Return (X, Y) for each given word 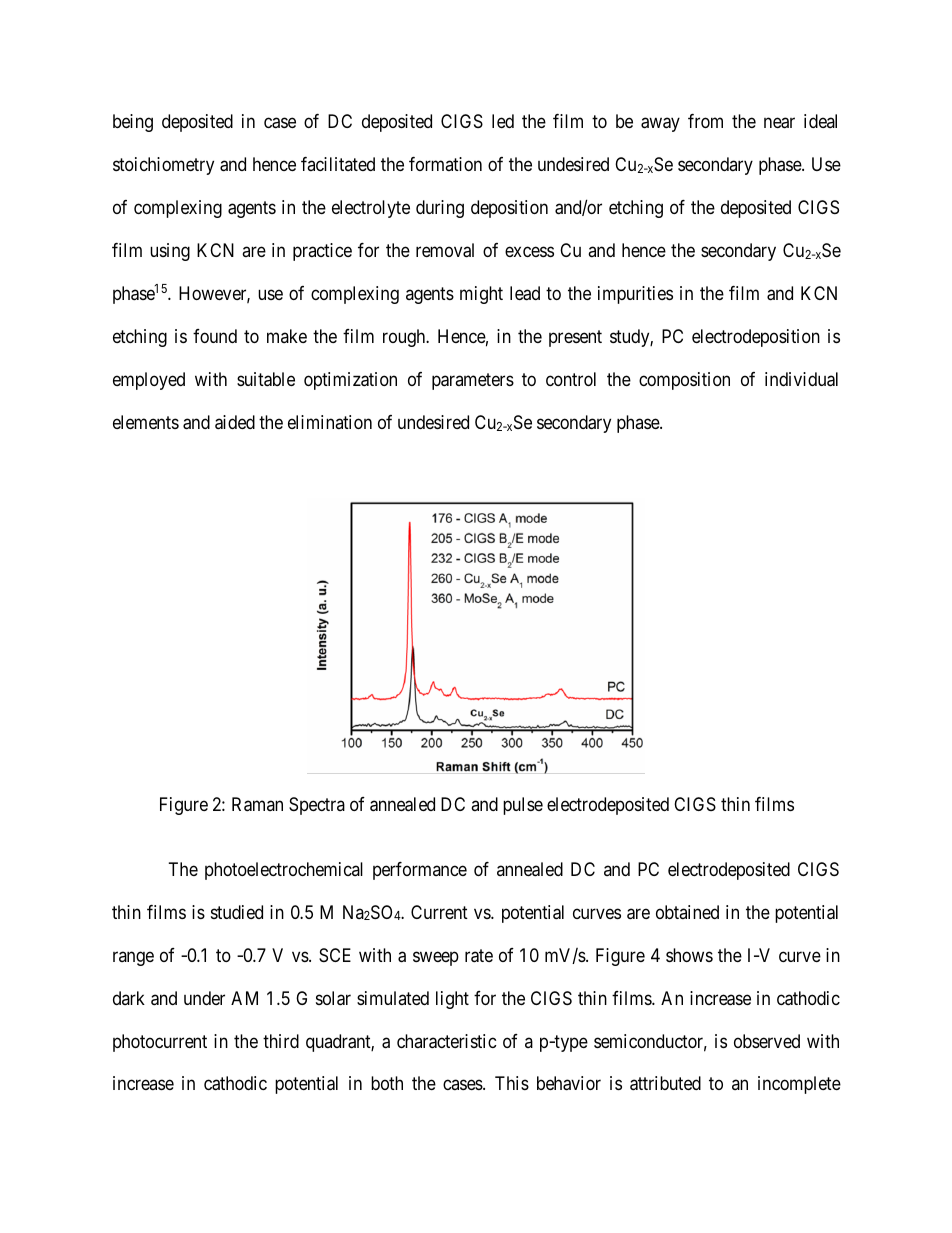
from (705, 121)
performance (420, 871)
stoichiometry (163, 166)
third (281, 1041)
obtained (687, 912)
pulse (523, 806)
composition (684, 381)
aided (235, 422)
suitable (266, 379)
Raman (257, 804)
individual (801, 379)
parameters (473, 381)
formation (445, 164)
